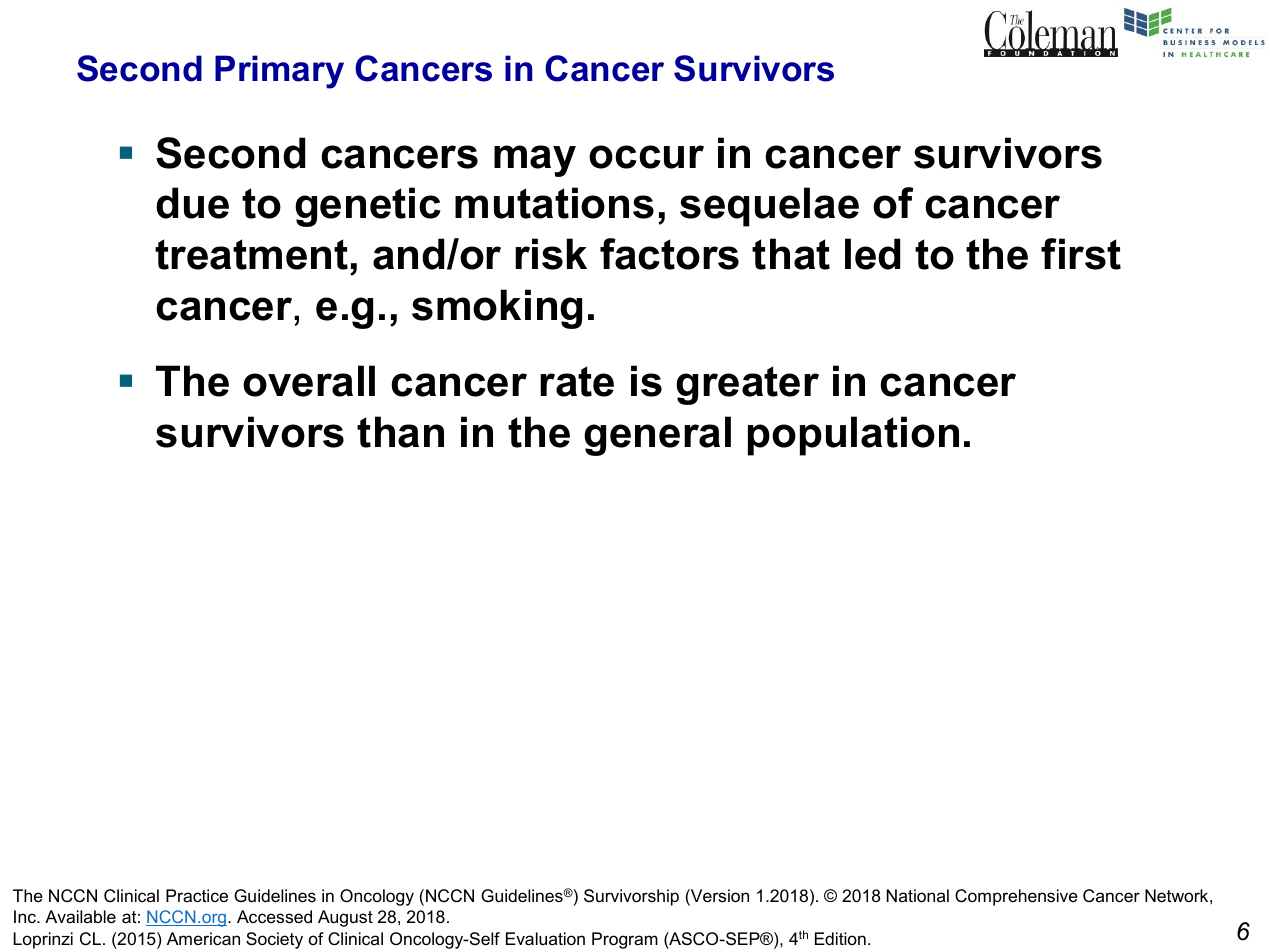  I want to click on population, so click(853, 436).
